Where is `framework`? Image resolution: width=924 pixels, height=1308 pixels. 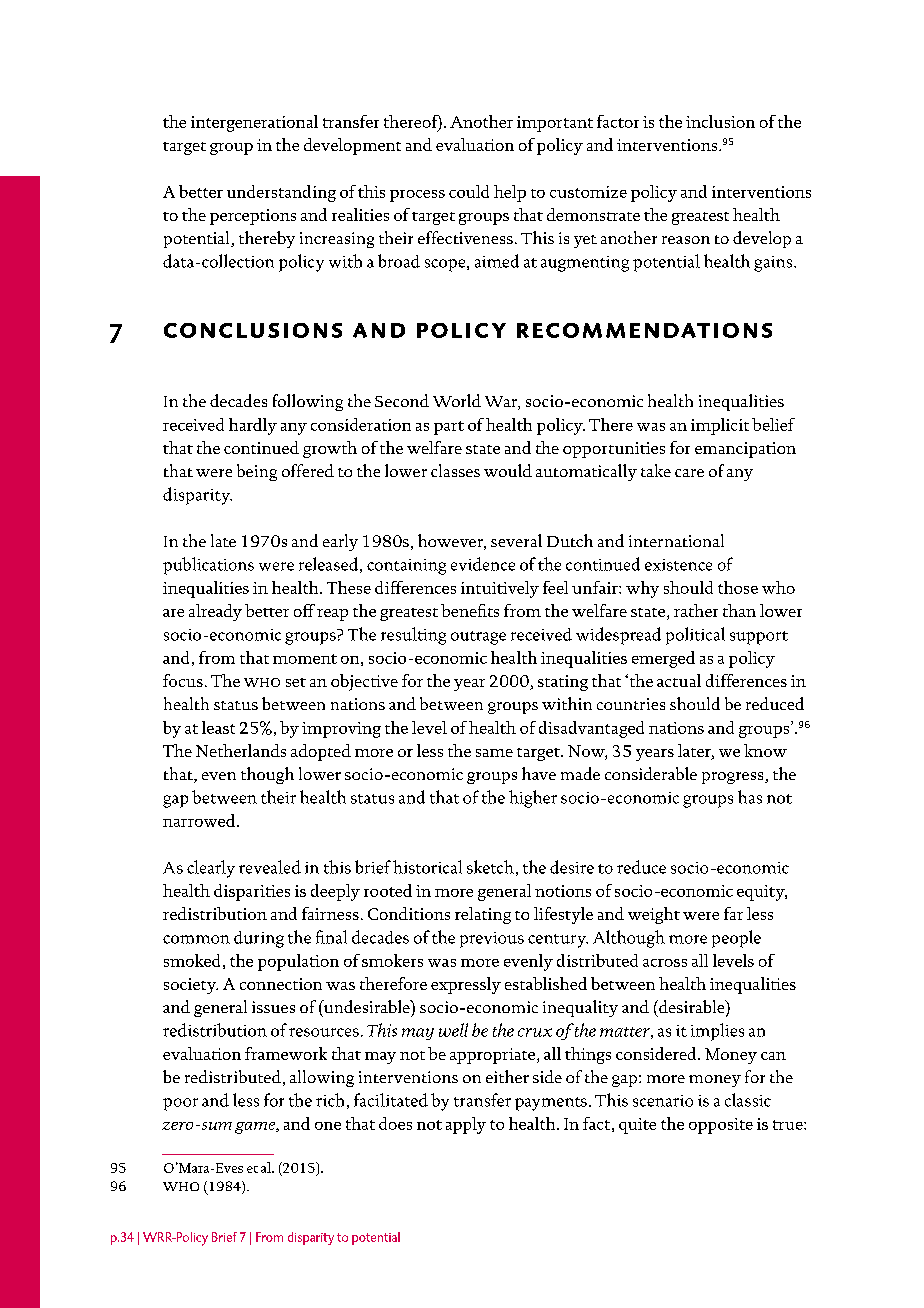 framework is located at coordinates (286, 1053).
